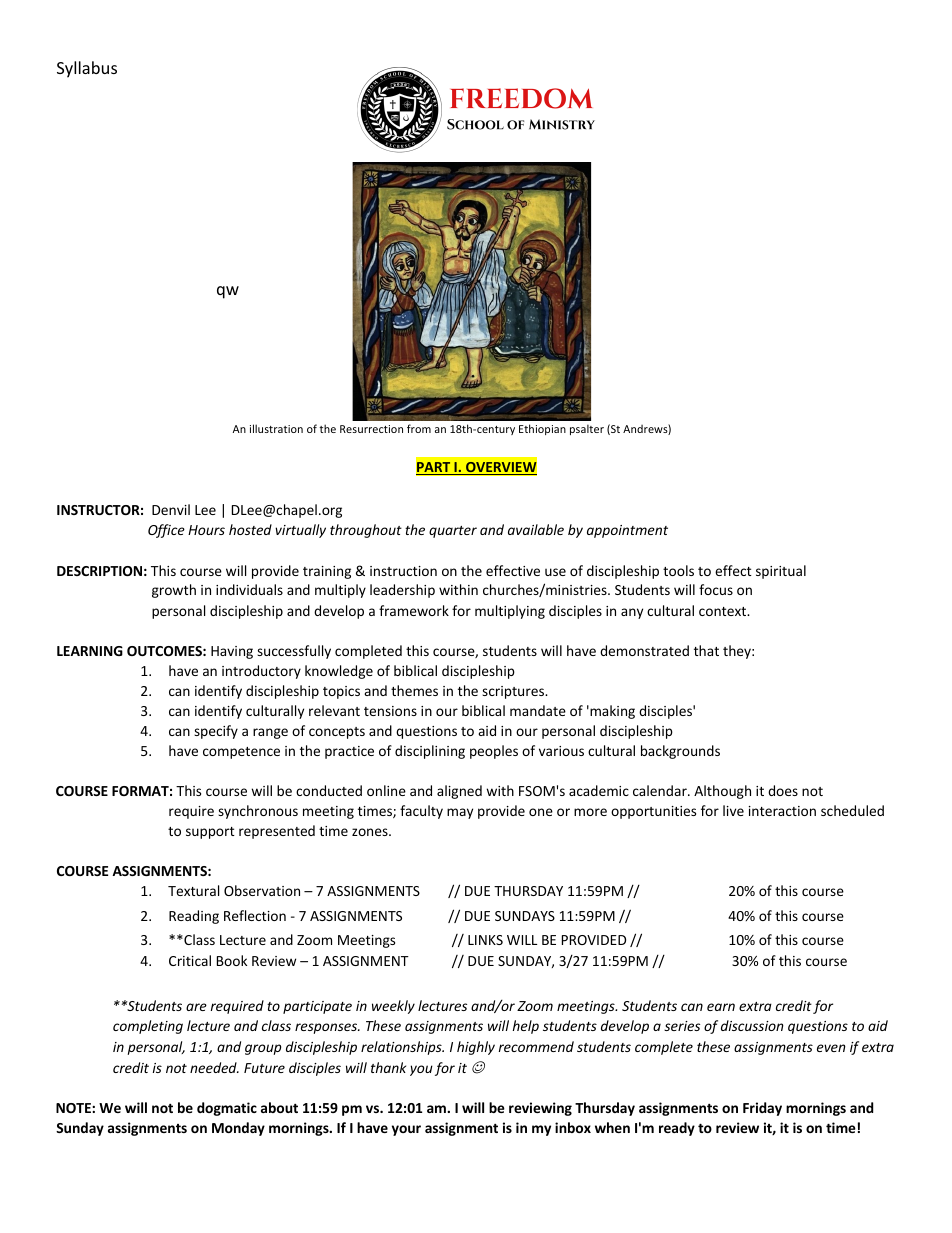 The width and height of the document is (952, 1233). What do you see at coordinates (724, 611) in the document?
I see `context` at bounding box center [724, 611].
